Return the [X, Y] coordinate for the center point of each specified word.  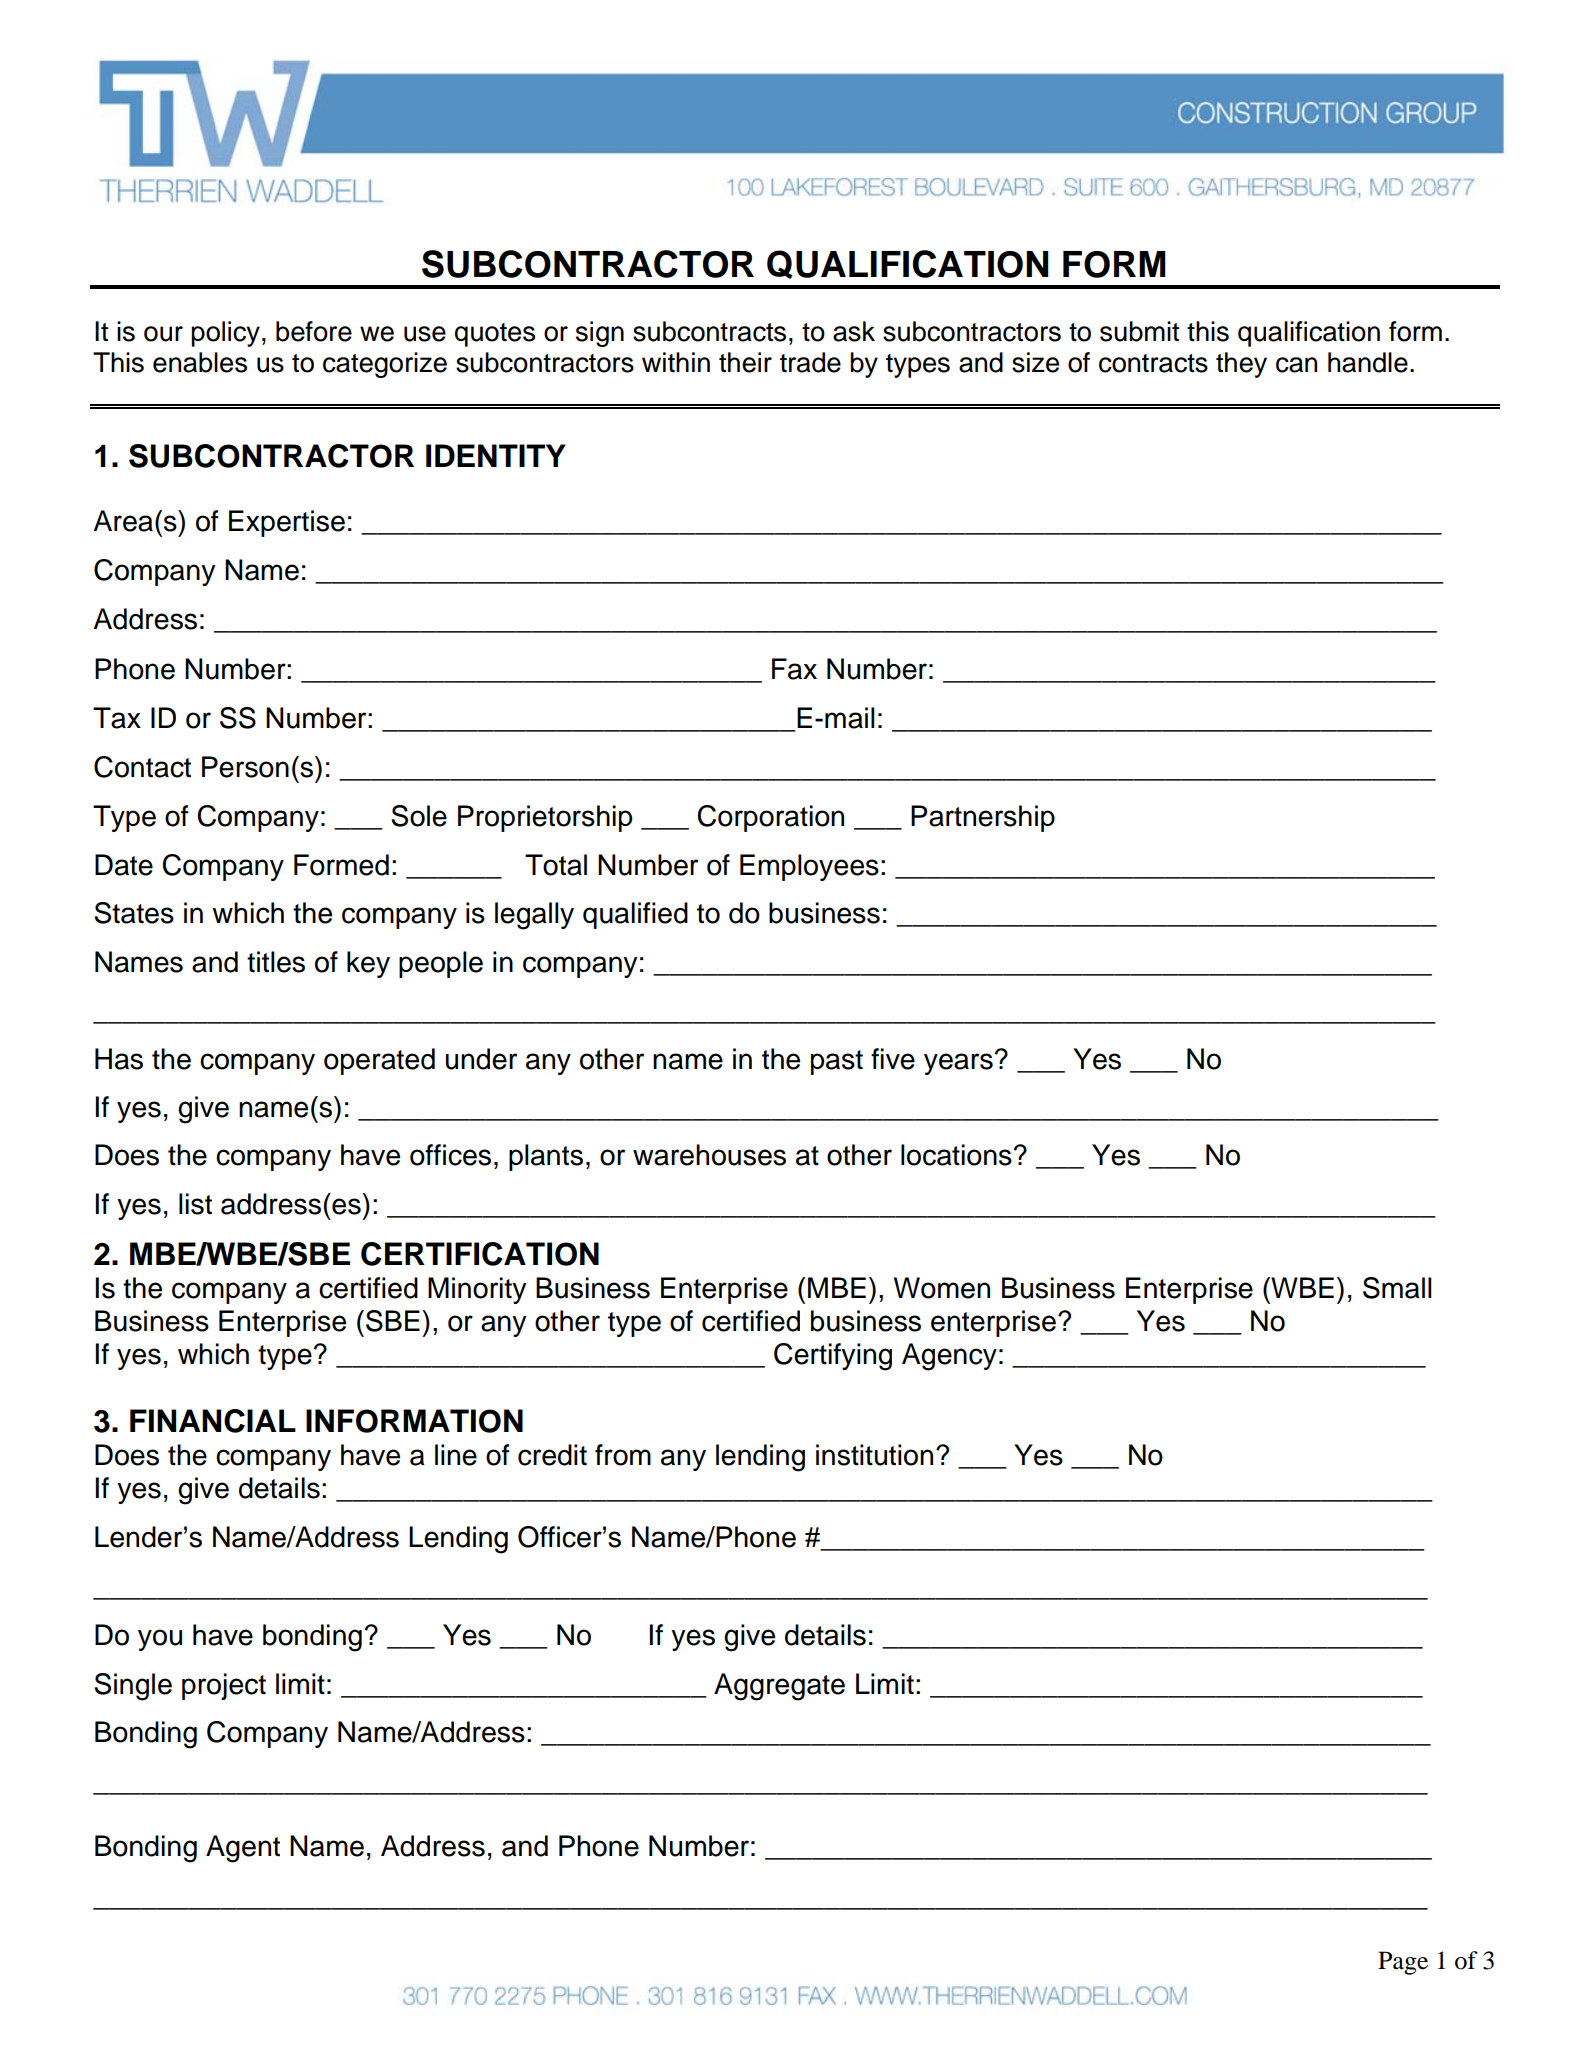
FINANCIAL [213, 1421]
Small [1397, 1288]
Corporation [771, 818]
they [1241, 365]
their [745, 362]
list [195, 1204]
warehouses [709, 1155]
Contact [142, 767]
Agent [243, 1849]
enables [200, 362]
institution [874, 1455]
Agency [949, 1357]
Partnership [983, 818]
